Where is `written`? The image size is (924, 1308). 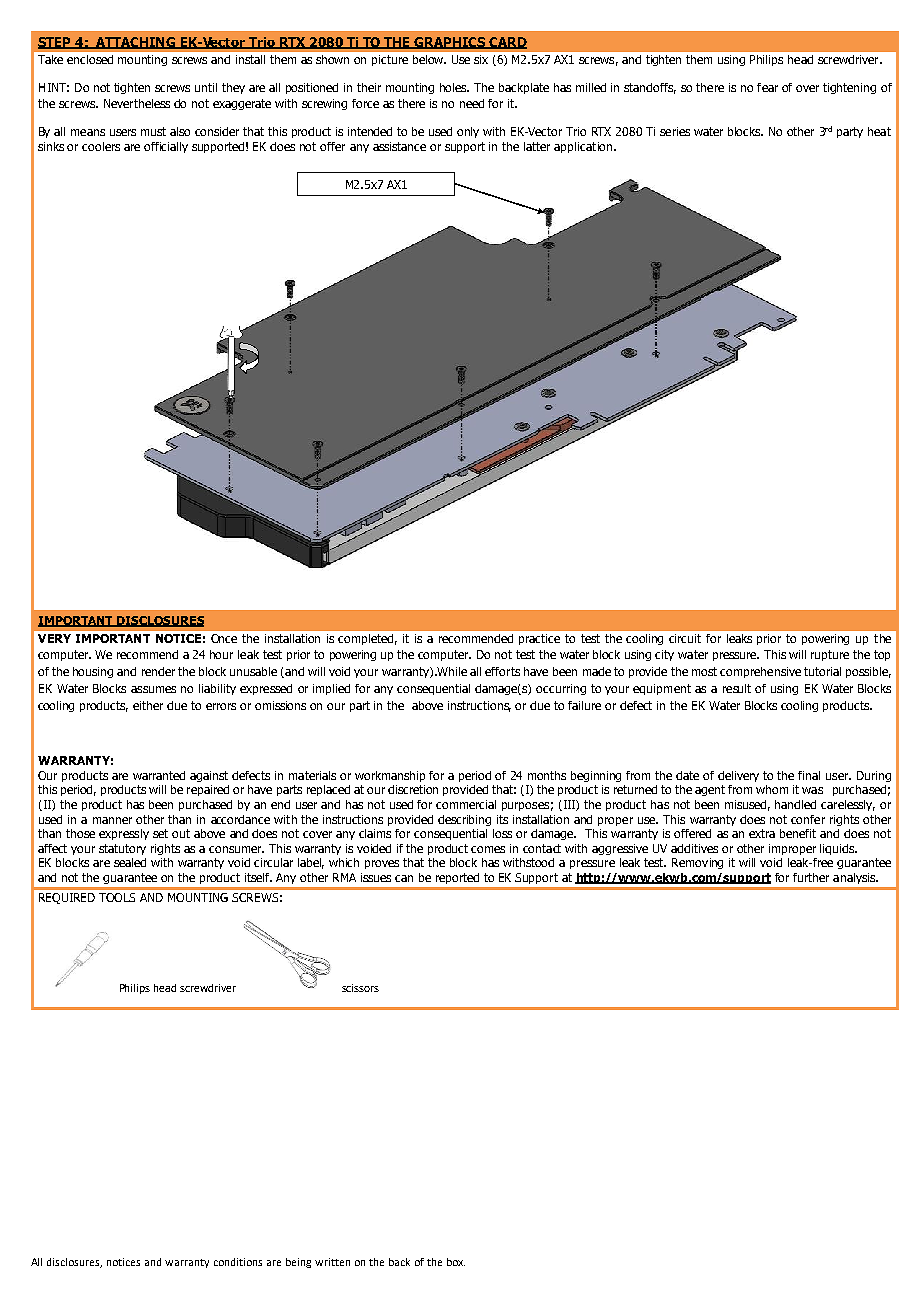 written is located at coordinates (332, 1262).
